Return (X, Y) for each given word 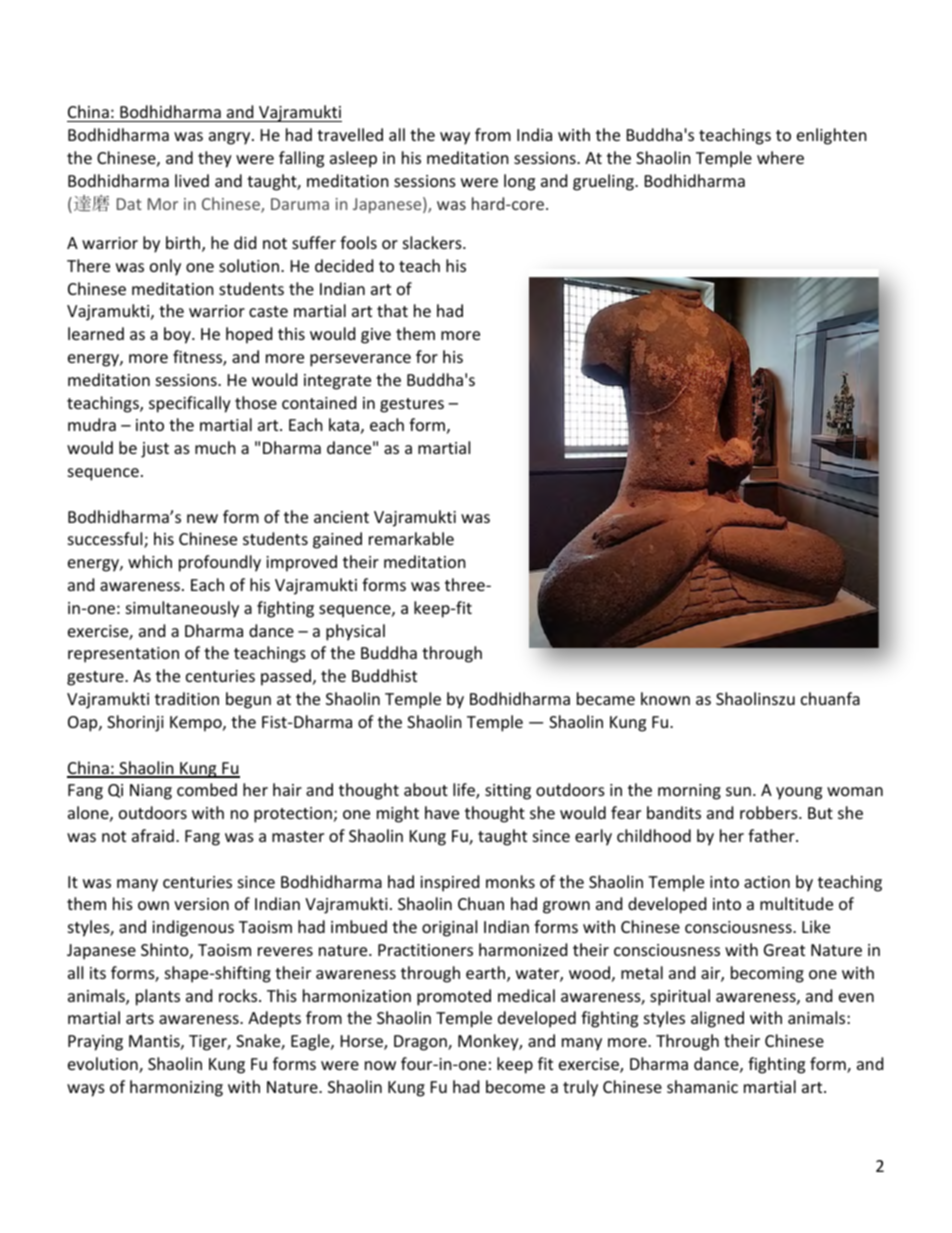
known (665, 698)
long (519, 182)
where (780, 157)
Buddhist (384, 675)
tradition (187, 698)
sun (738, 791)
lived (192, 180)
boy (178, 335)
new (202, 518)
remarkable (411, 538)
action (767, 882)
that (392, 310)
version (201, 904)
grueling (604, 182)
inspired (449, 883)
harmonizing (176, 1088)
